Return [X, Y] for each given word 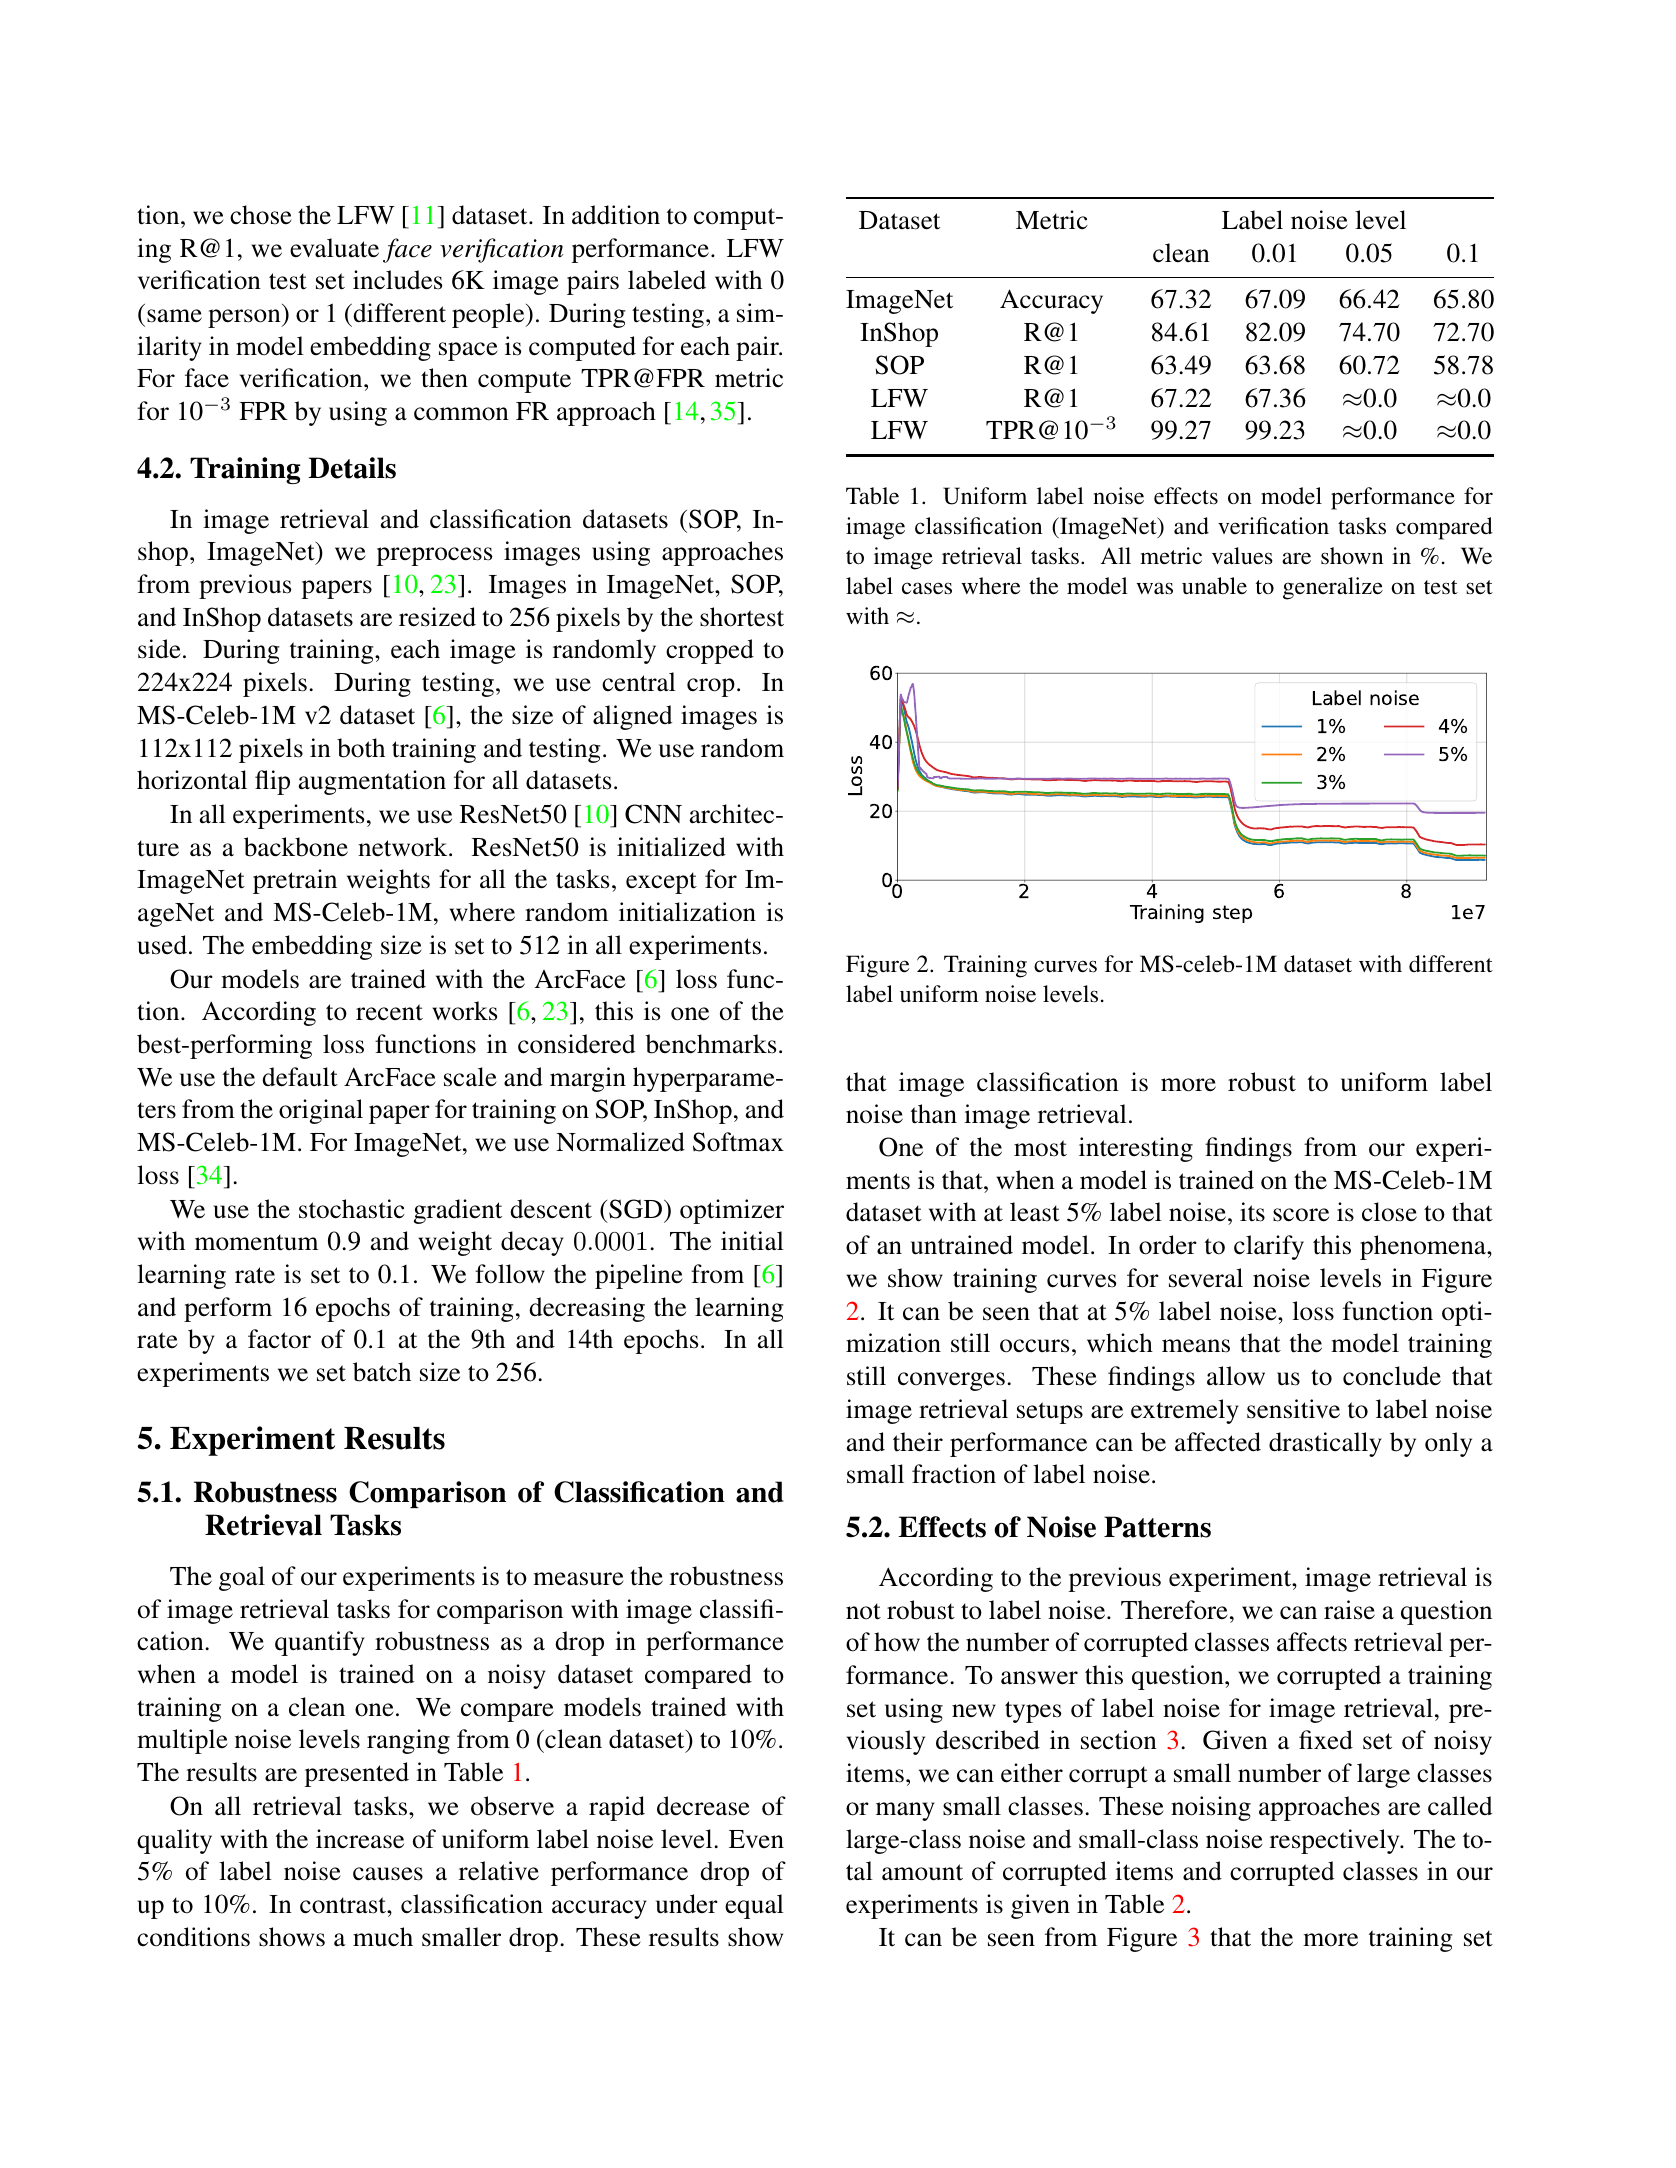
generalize [1333, 588]
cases [927, 588]
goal [242, 1578]
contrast [344, 1905]
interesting [1136, 1149]
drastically [1325, 1444]
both [361, 748]
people [489, 315]
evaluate [334, 248]
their [918, 1442]
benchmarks [710, 1044]
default [300, 1077]
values [1242, 556]
